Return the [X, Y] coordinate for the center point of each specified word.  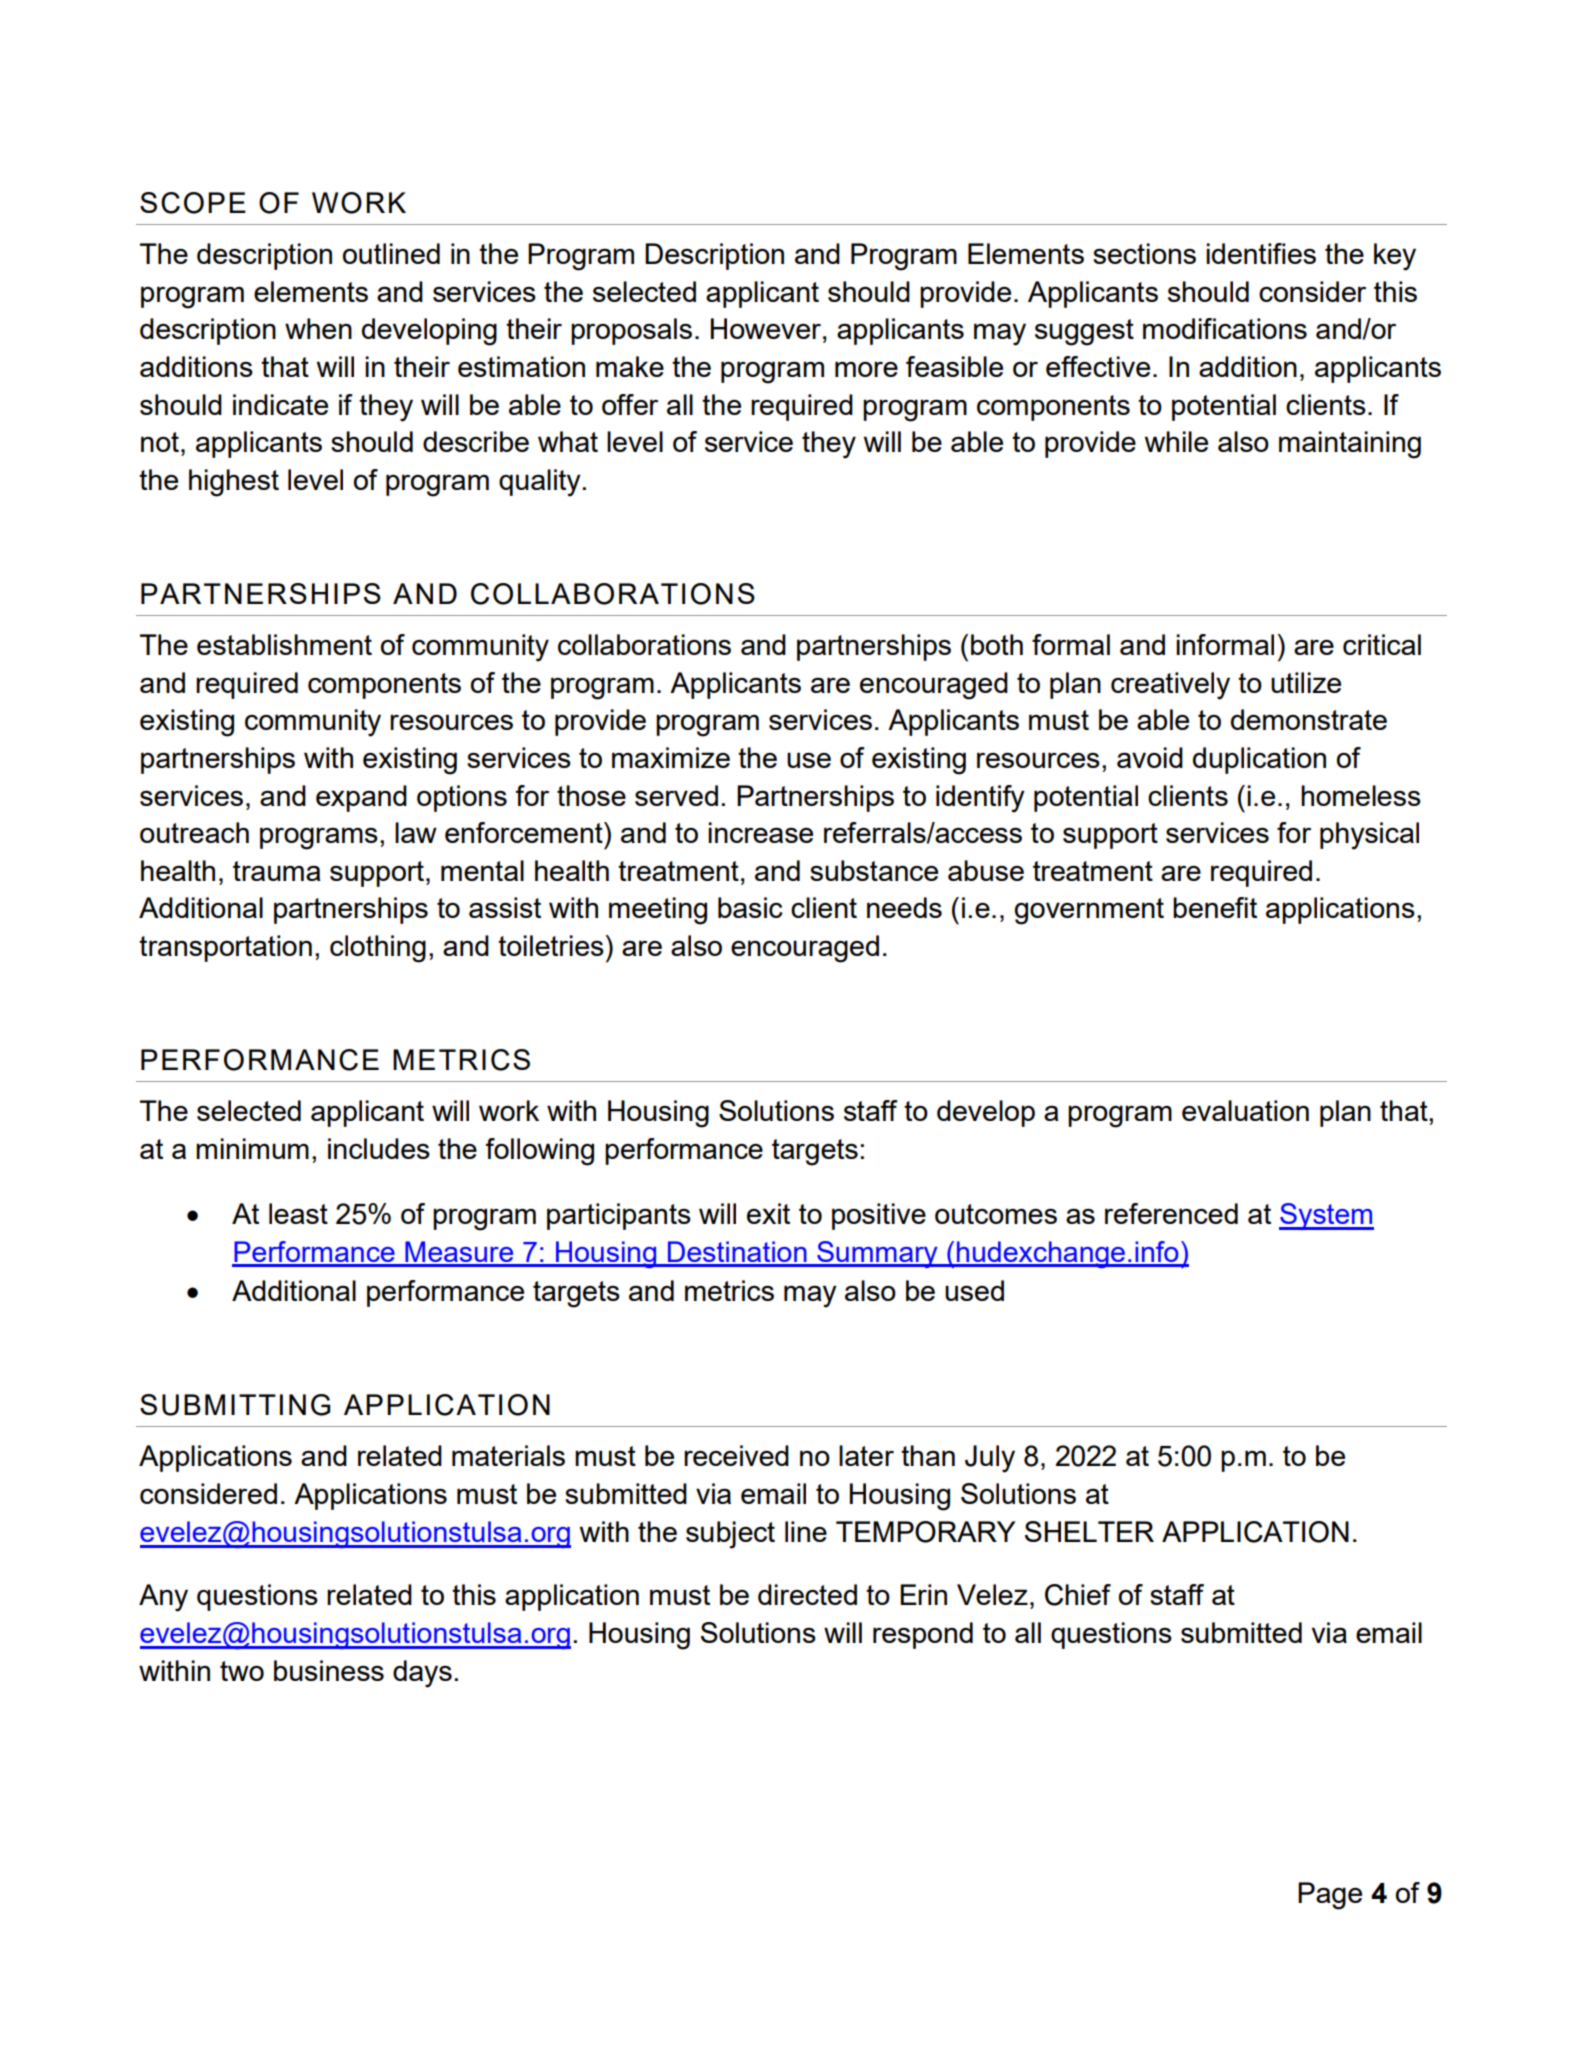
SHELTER [1089, 1531]
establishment [284, 644]
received [736, 1455]
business [329, 1670]
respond [923, 1635]
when [318, 328]
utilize [1306, 682]
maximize [671, 757]
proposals [631, 331]
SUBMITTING [235, 1405]
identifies [1261, 253]
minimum [252, 1148]
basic [750, 907]
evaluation [1245, 1110]
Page [1330, 1896]
